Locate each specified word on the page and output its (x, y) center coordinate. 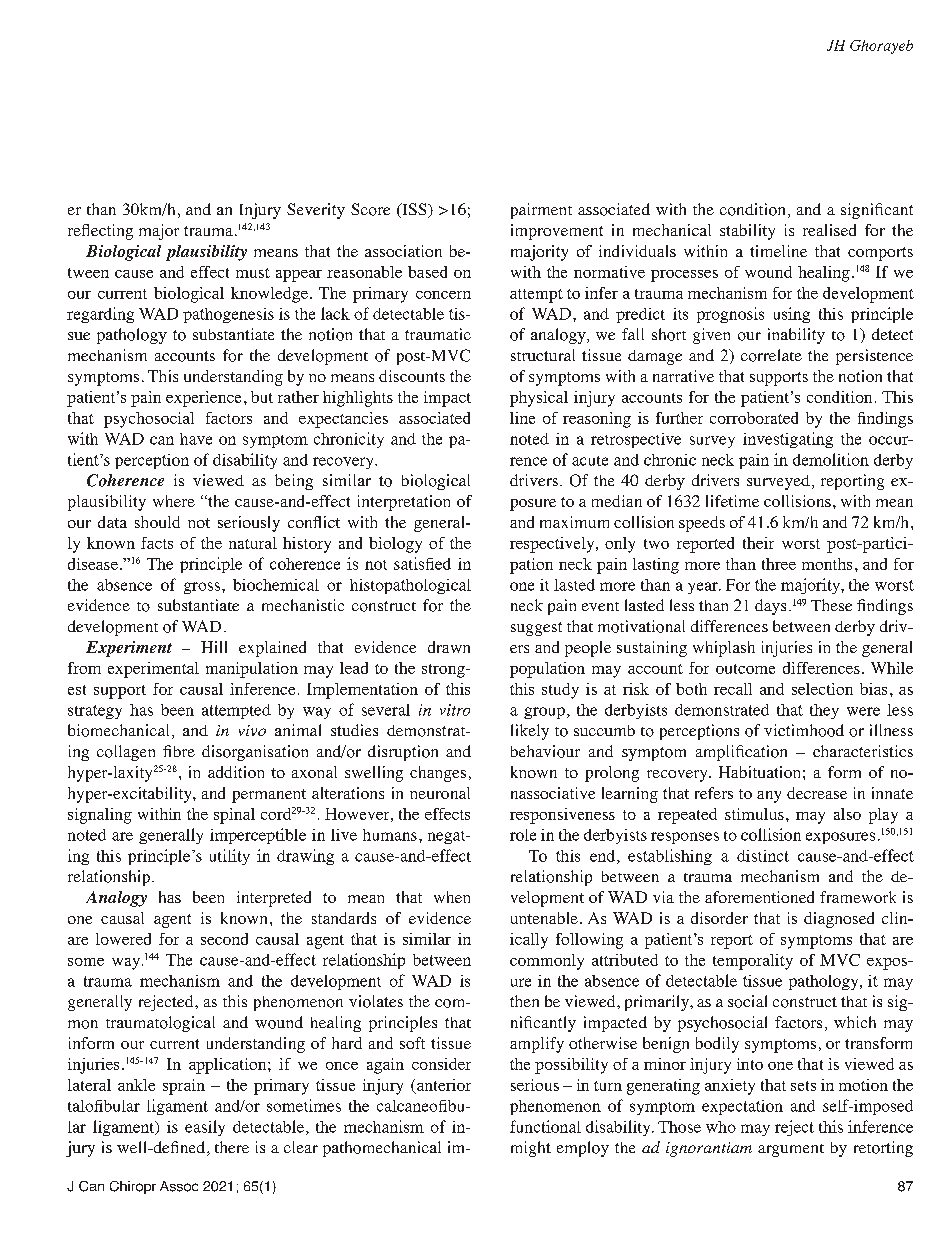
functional (545, 1126)
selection (822, 689)
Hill (214, 647)
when (452, 897)
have (196, 439)
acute (590, 461)
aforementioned (759, 897)
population (547, 670)
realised (829, 230)
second (224, 939)
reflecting (100, 232)
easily (205, 1128)
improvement (557, 232)
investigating (788, 440)
